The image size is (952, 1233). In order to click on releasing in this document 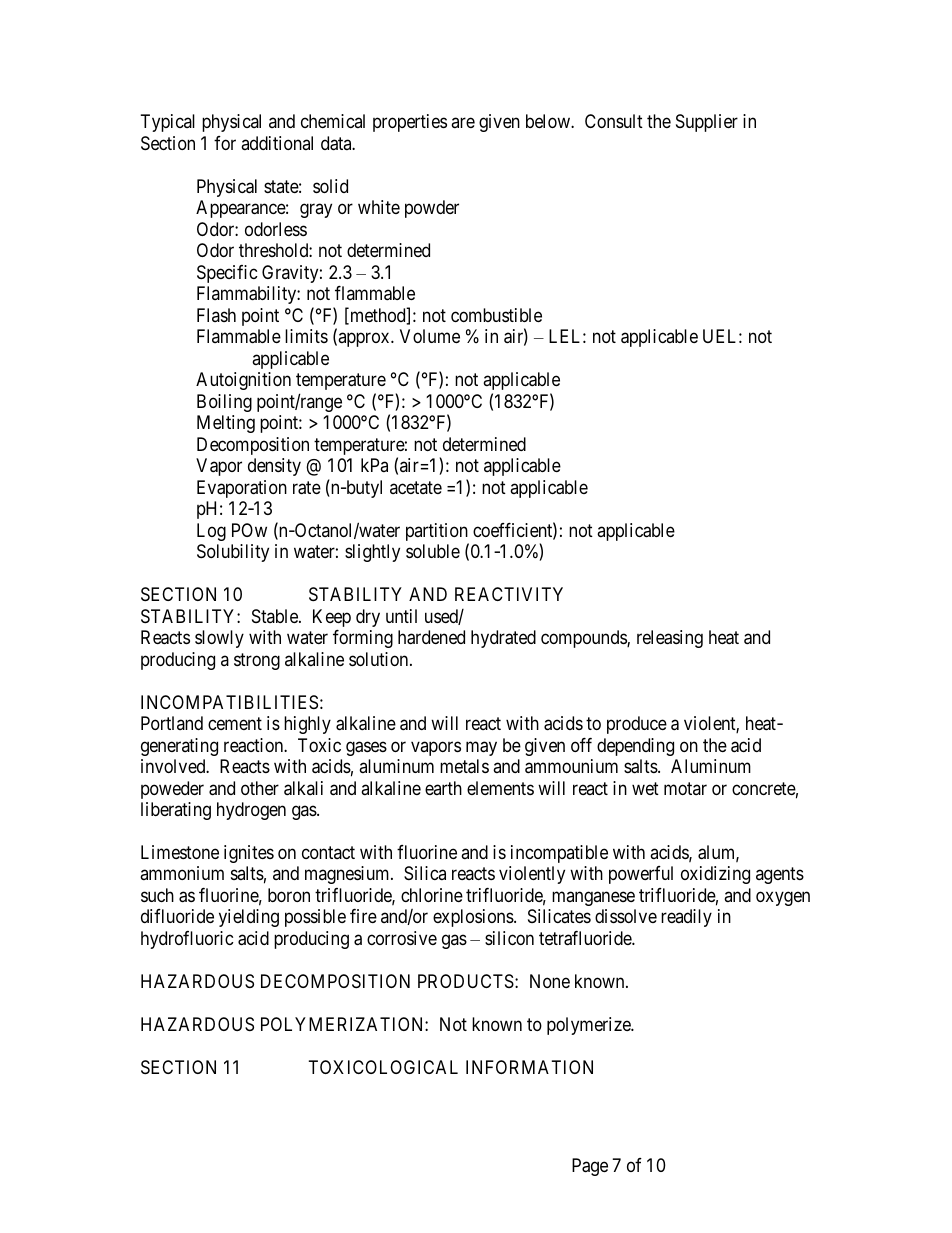, I will do `click(670, 639)`.
